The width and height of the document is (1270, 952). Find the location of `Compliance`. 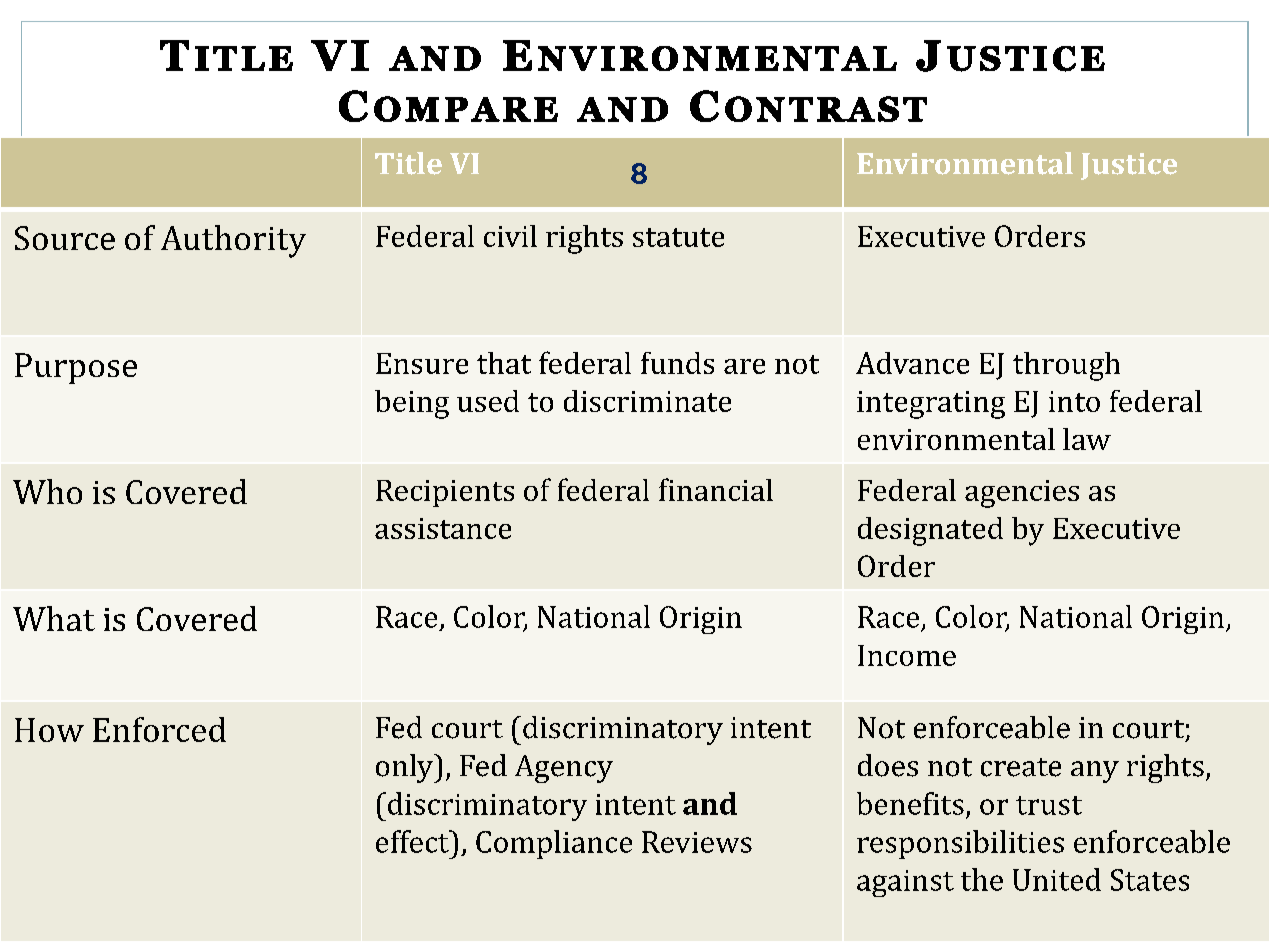

Compliance is located at coordinates (554, 844).
